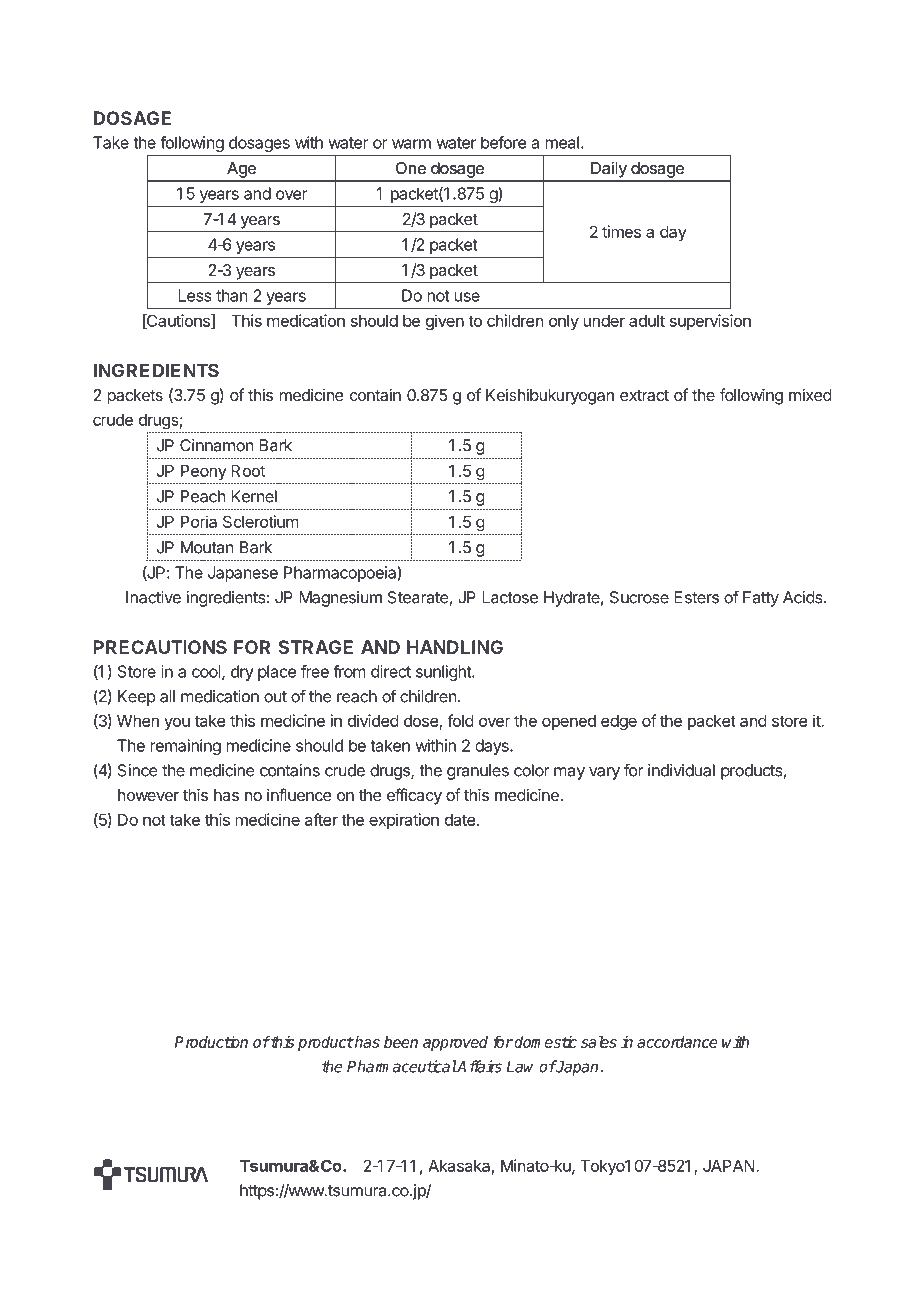 This screenshot has width=924, height=1308. I want to click on accordance, so click(677, 1042).
